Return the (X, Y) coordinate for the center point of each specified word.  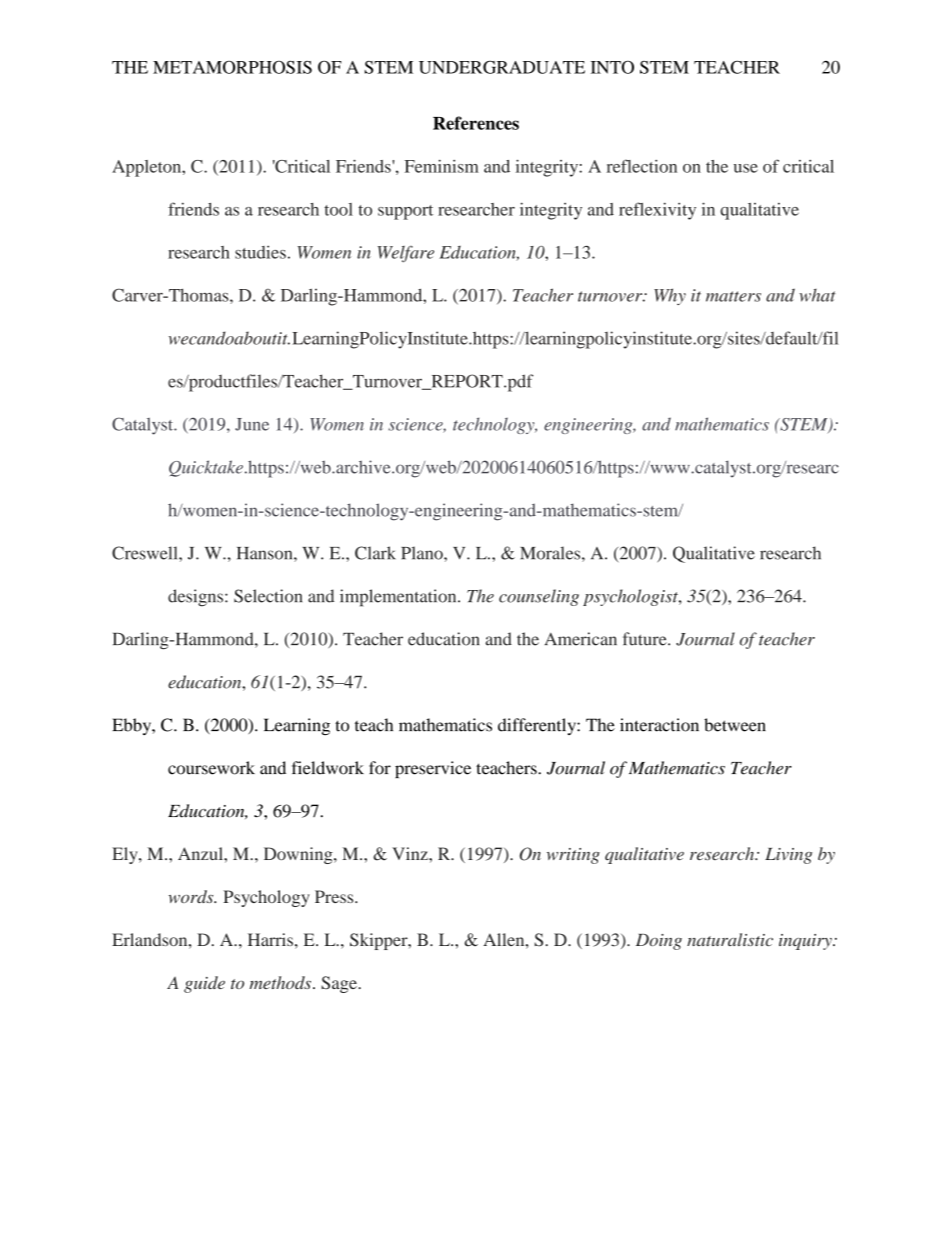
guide (204, 984)
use (746, 168)
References (476, 123)
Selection (268, 596)
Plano (423, 553)
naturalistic (730, 939)
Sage (340, 984)
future (646, 639)
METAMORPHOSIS (232, 67)
